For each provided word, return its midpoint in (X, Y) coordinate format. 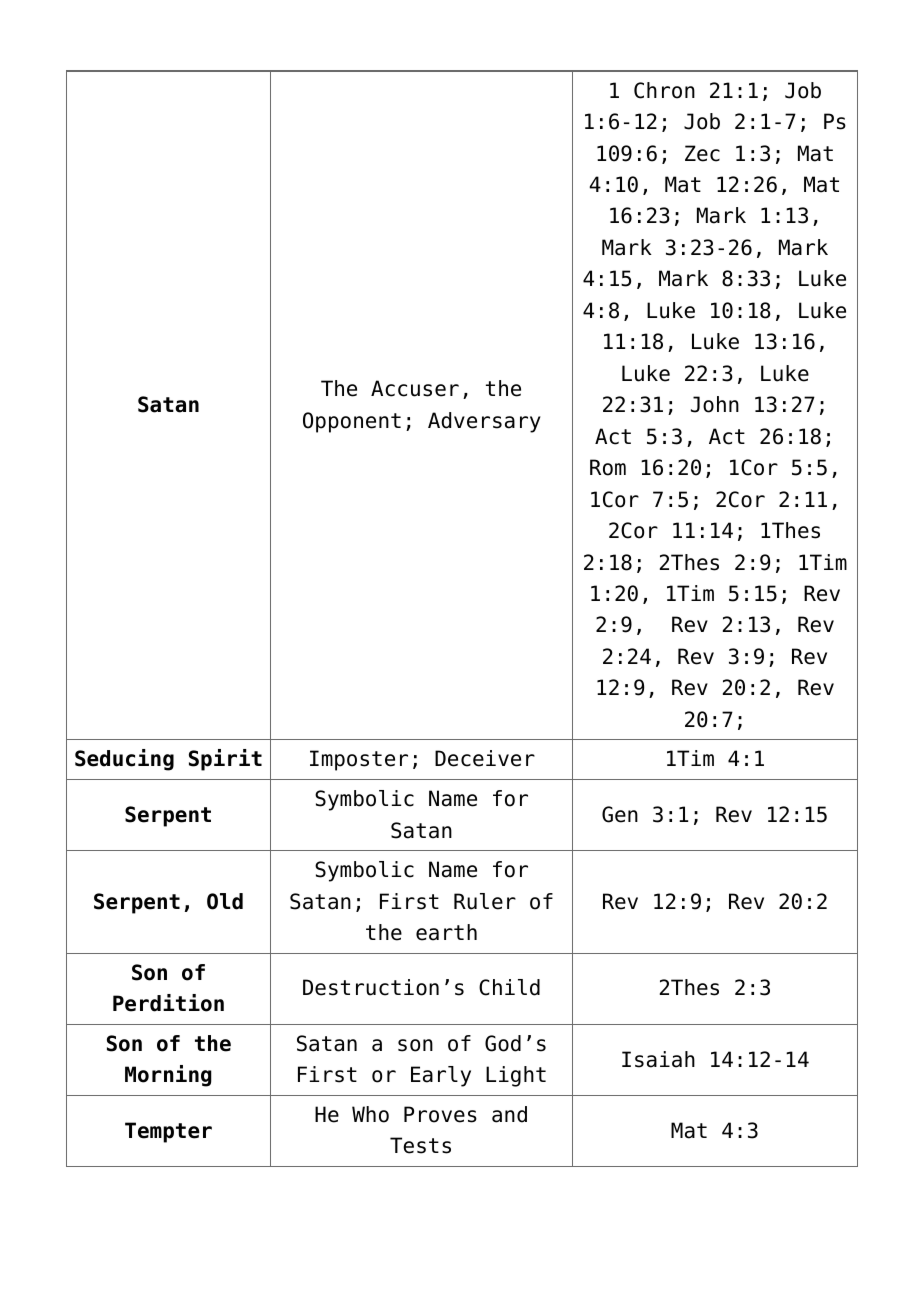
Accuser (415, 388)
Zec (702, 153)
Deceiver (485, 758)
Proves (440, 1114)
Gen (620, 814)
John (715, 404)
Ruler (485, 901)
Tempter (168, 1132)
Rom (608, 467)
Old (225, 901)
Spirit (225, 760)
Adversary (484, 422)
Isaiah (658, 1059)
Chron (664, 90)
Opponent (352, 422)
